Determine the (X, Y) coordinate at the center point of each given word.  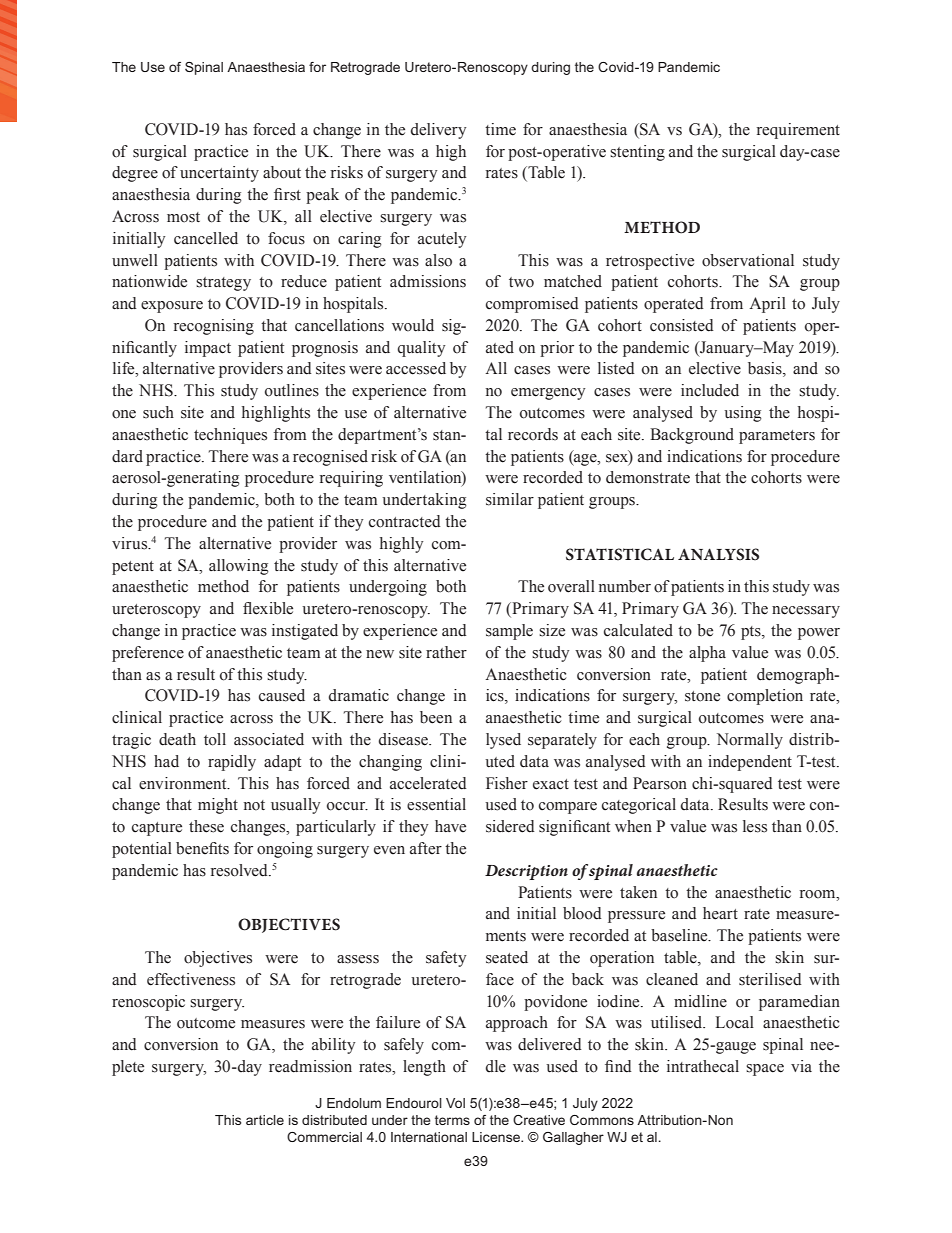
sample (509, 632)
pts (752, 633)
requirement (798, 131)
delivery (438, 131)
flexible (268, 608)
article (265, 1120)
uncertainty (219, 174)
